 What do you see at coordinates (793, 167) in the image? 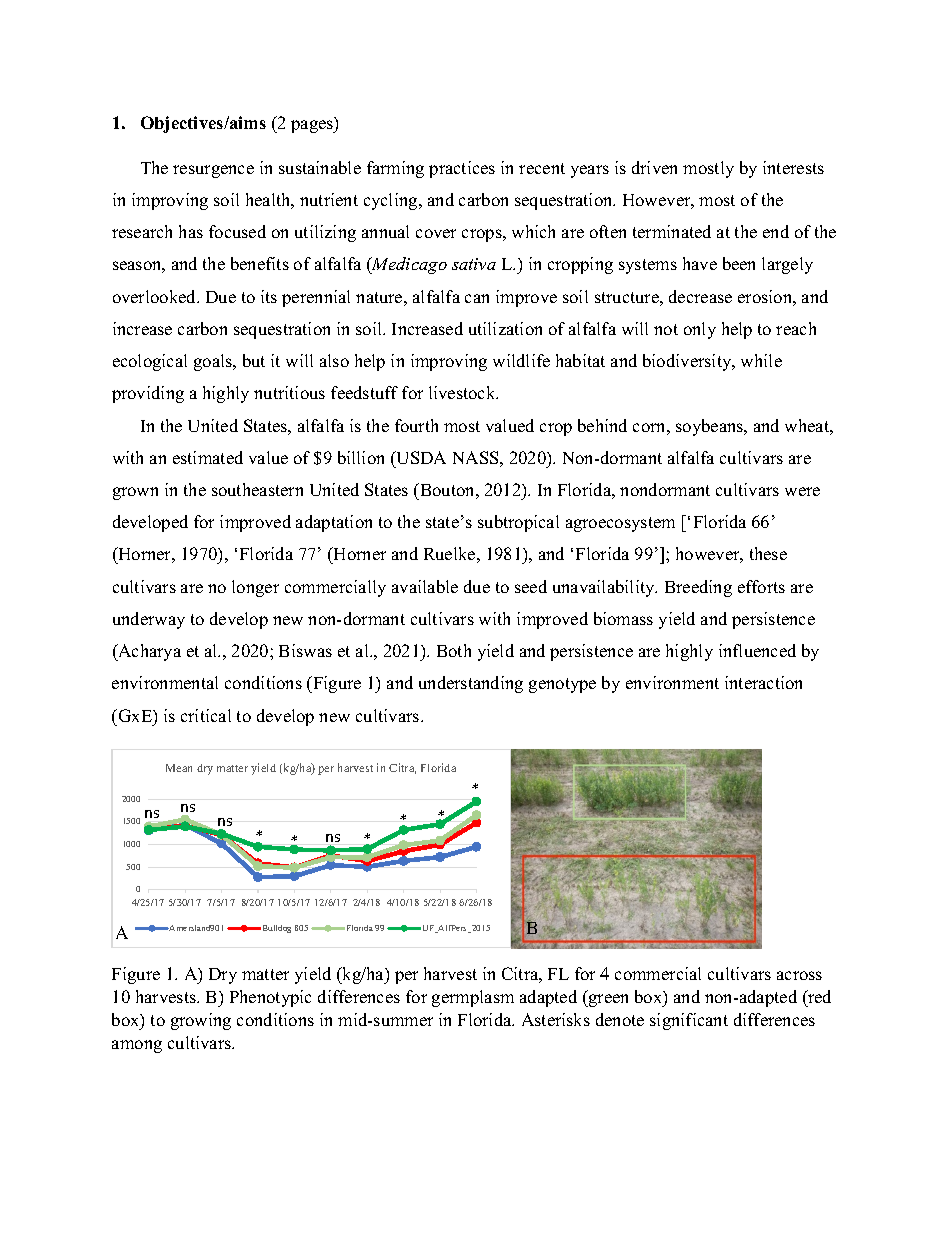
I see `interests` at bounding box center [793, 167].
